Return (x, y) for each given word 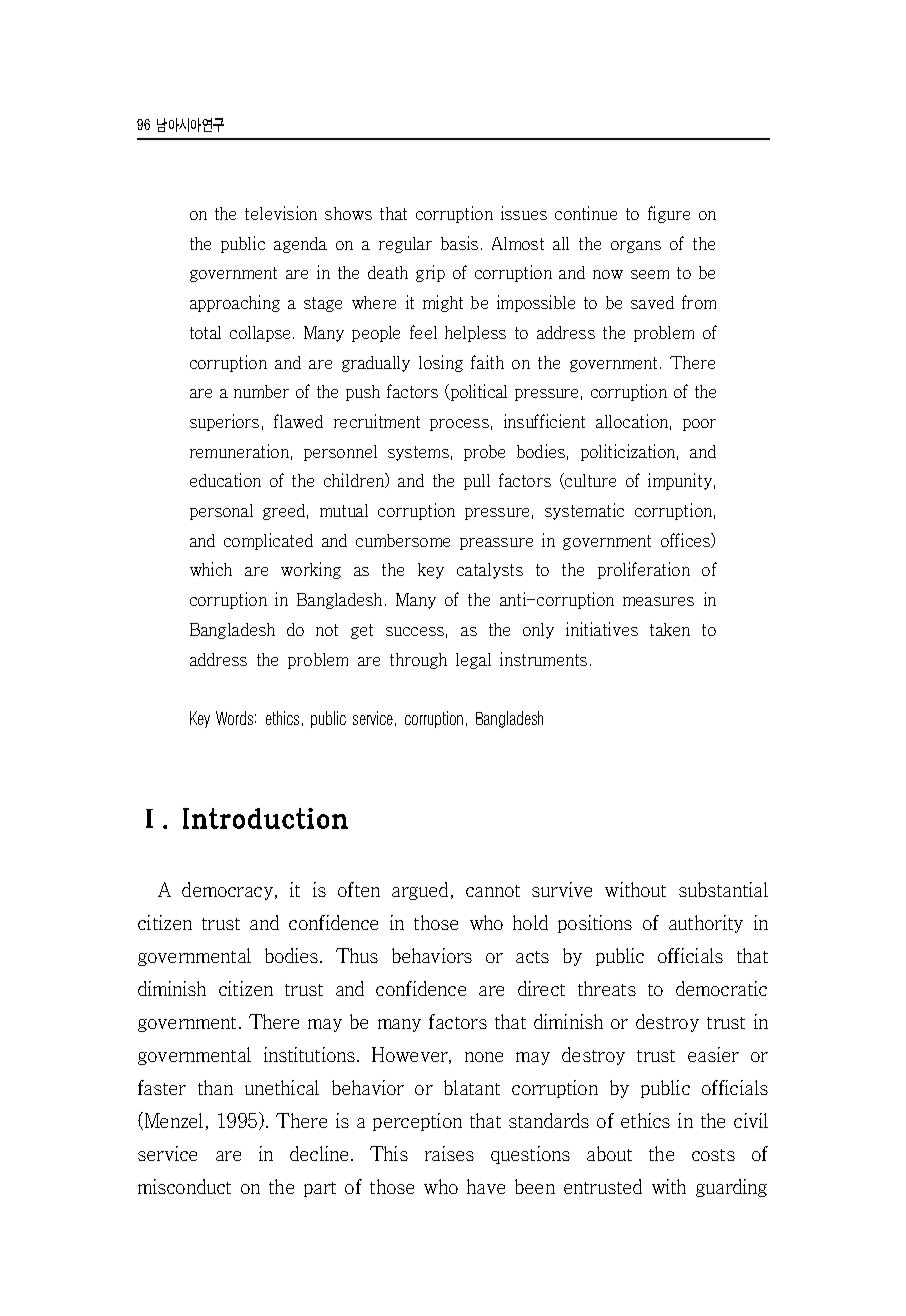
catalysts (490, 571)
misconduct (184, 1186)
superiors (224, 422)
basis (459, 243)
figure (669, 214)
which (211, 569)
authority (706, 924)
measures (658, 601)
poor (699, 425)
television (281, 213)
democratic (721, 988)
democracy (229, 891)
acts (532, 957)
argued (422, 891)
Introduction (265, 818)
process (459, 425)
